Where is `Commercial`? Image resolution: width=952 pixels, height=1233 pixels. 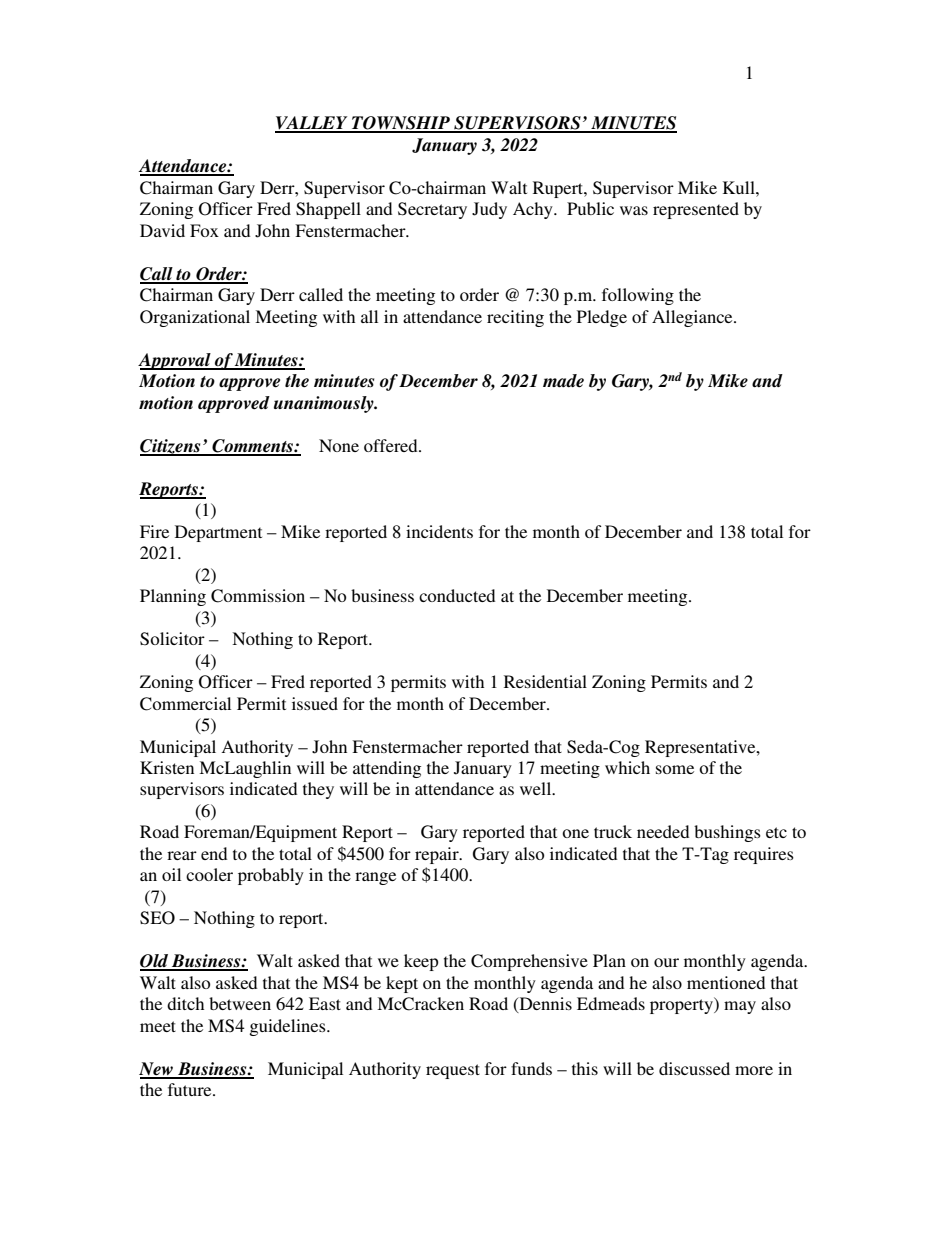 Commercial is located at coordinates (185, 704).
